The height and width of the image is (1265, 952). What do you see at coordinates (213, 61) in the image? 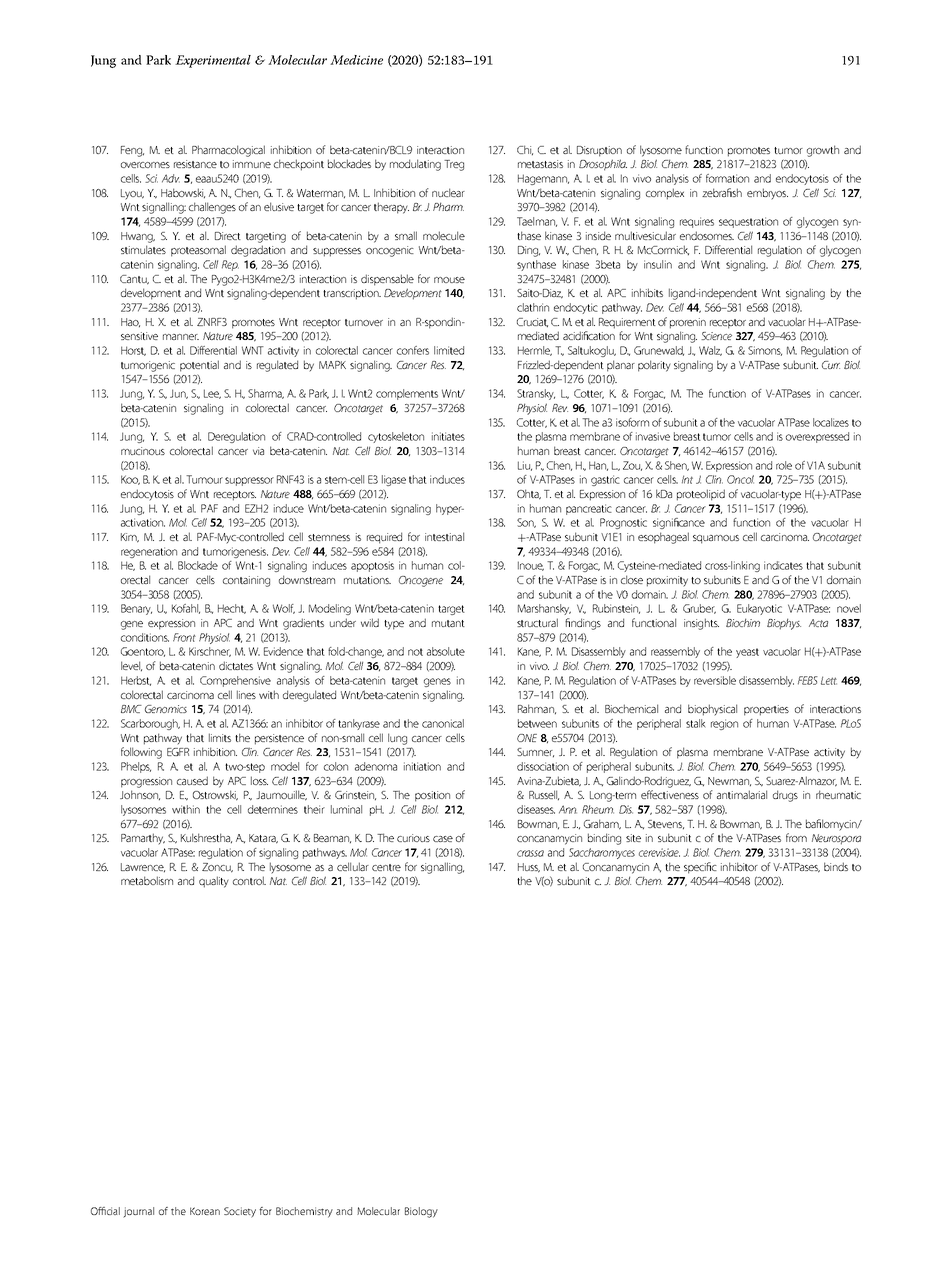
I see `Experimental` at bounding box center [213, 61].
